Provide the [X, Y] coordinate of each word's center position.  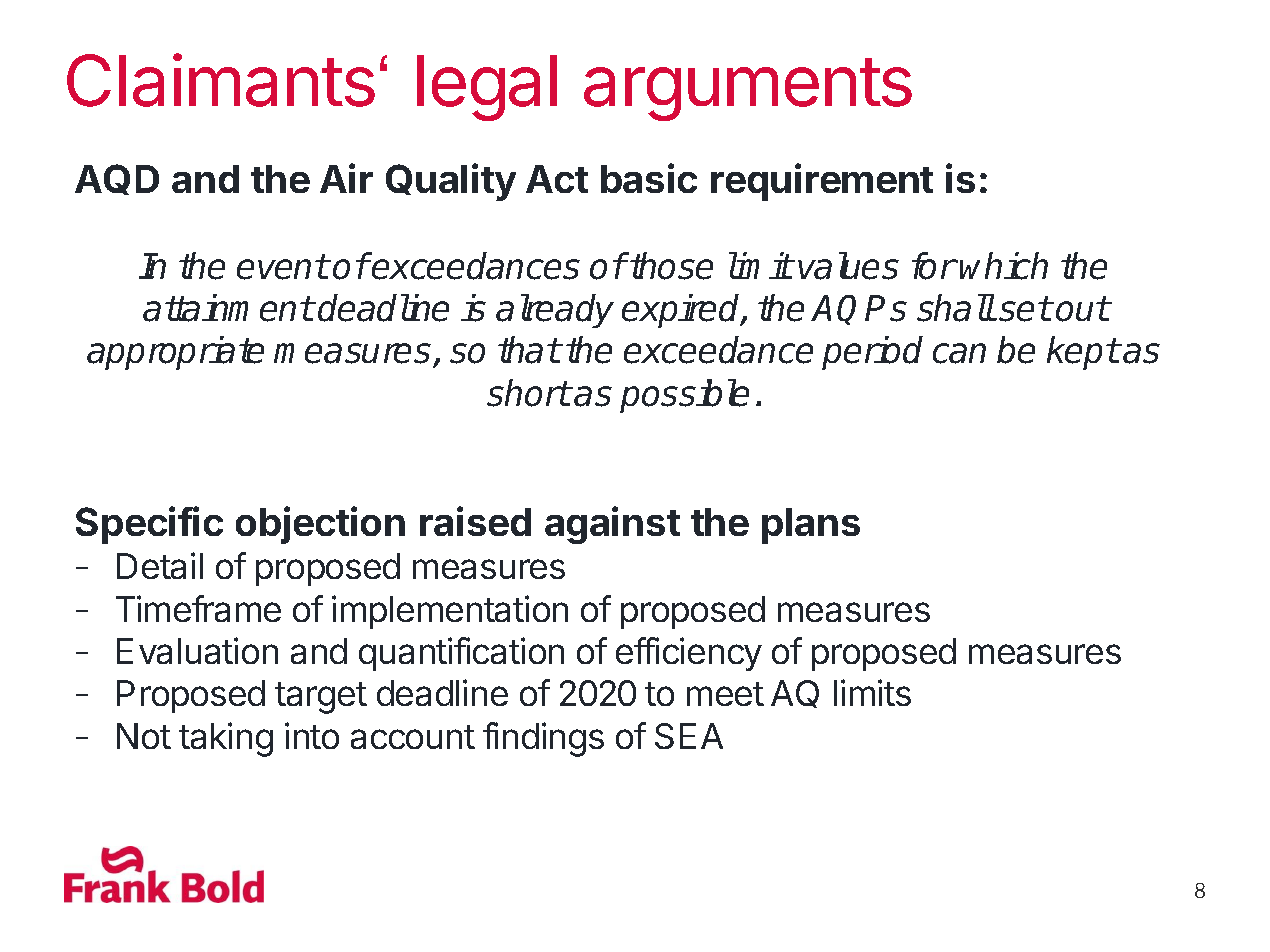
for [933, 266]
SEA [689, 736]
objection [320, 525]
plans [811, 526]
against [612, 525]
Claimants [221, 80]
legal [487, 88]
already [555, 311]
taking [226, 739]
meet [725, 694]
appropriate [175, 353]
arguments [748, 89]
